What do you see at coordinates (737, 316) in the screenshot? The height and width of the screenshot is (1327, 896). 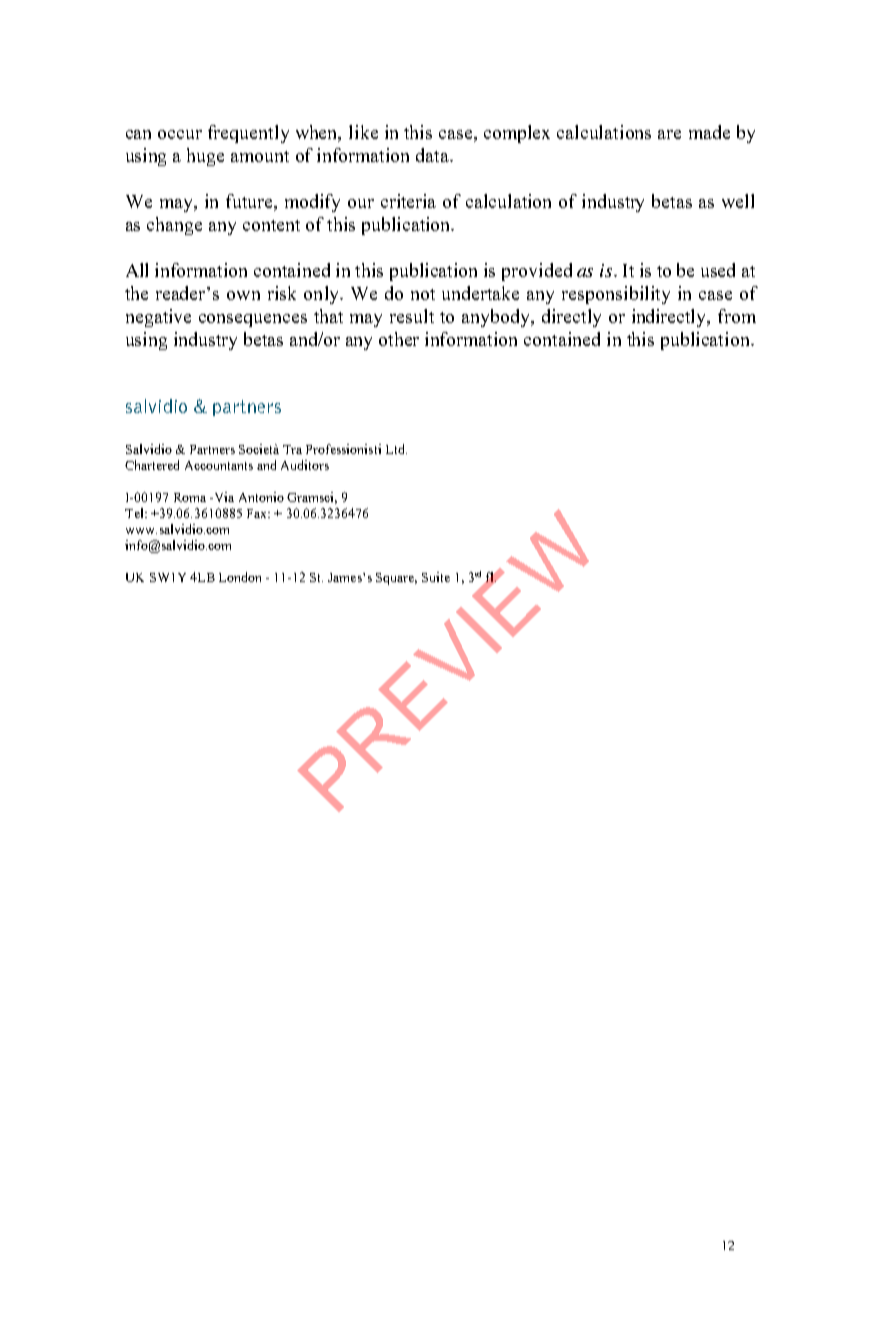 I see `from` at bounding box center [737, 316].
